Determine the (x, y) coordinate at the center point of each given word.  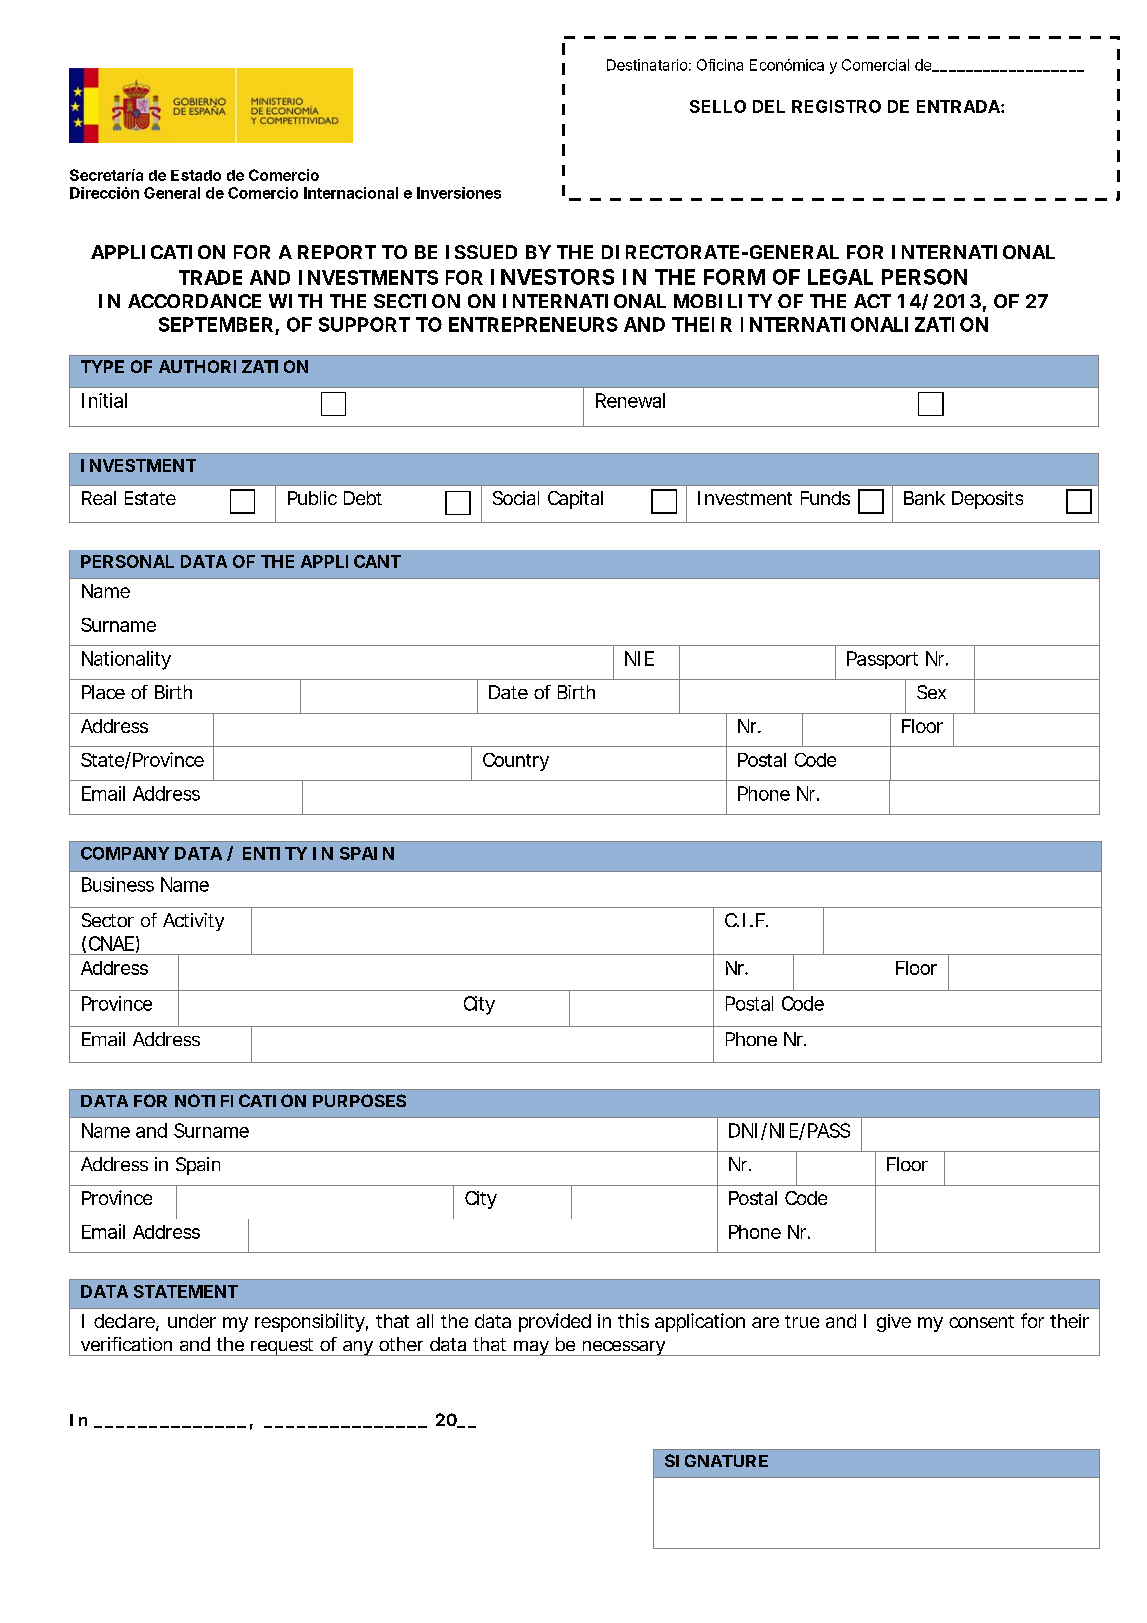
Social (516, 498)
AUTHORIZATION (233, 366)
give (894, 1323)
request (283, 1347)
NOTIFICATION (240, 1100)
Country (516, 762)
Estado (196, 175)
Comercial (875, 65)
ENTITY (275, 853)
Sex (931, 692)
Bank (924, 498)
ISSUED (481, 252)
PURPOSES (359, 1100)
